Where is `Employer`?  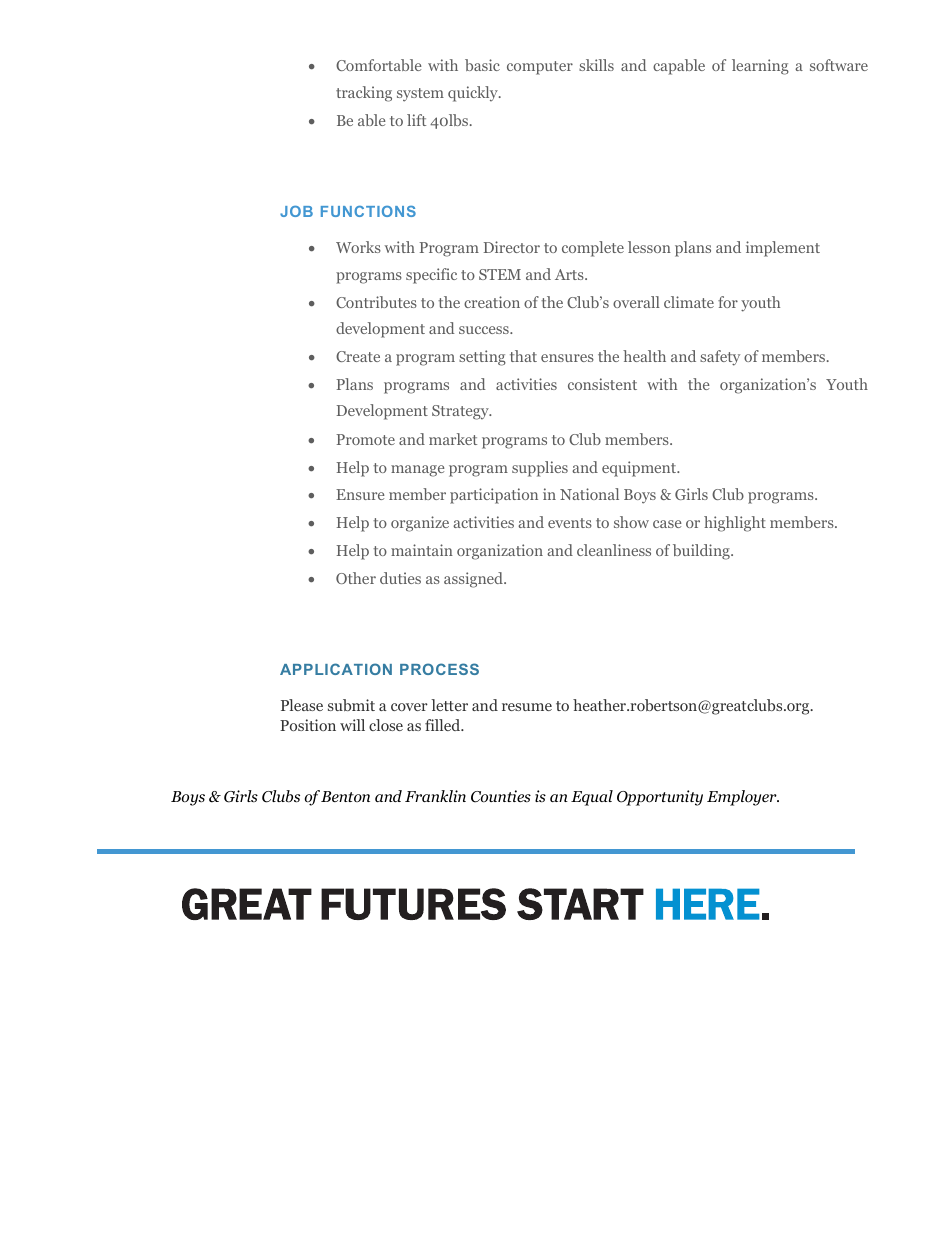 Employer is located at coordinates (743, 798).
